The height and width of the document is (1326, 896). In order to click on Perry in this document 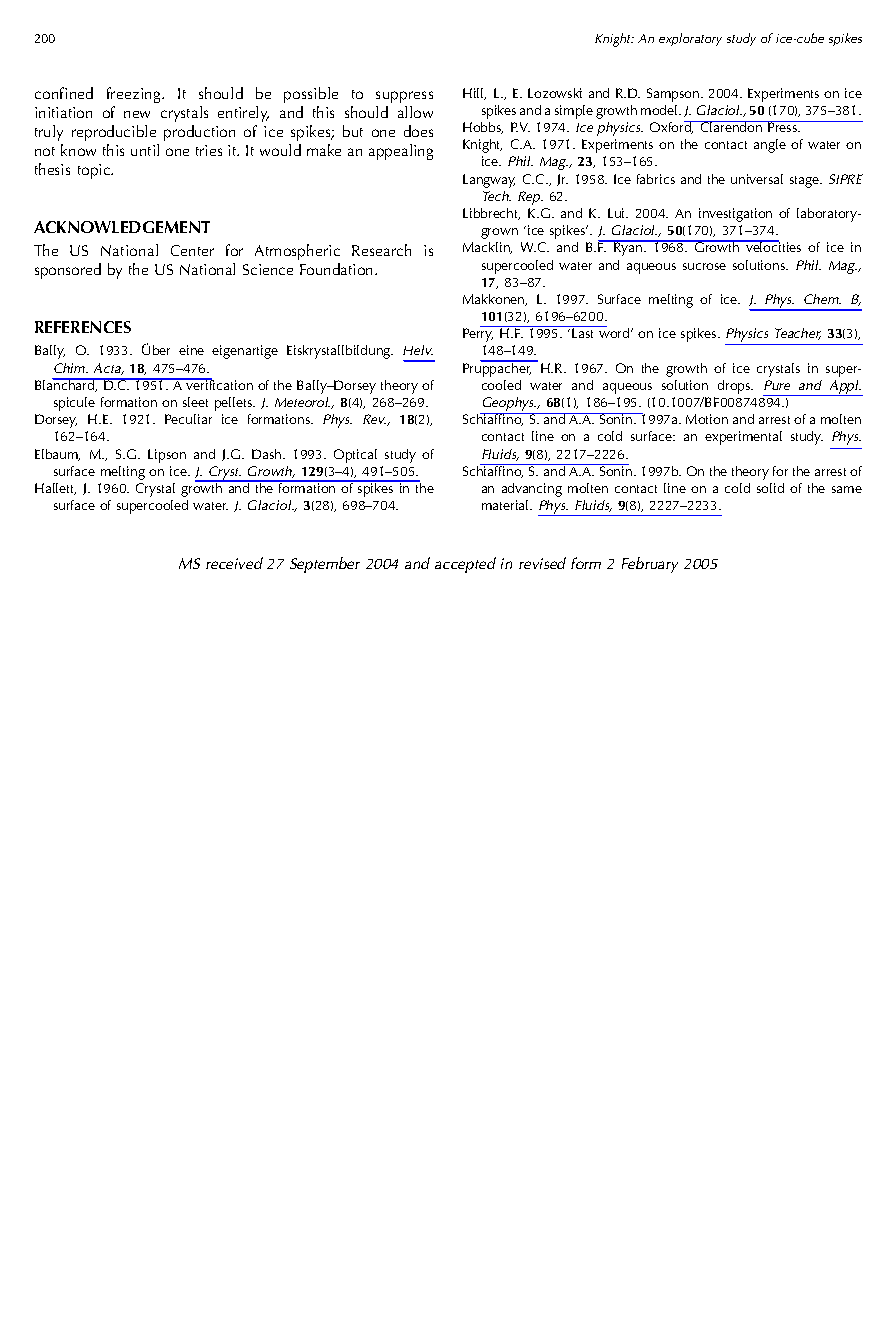, I will do `click(478, 335)`.
